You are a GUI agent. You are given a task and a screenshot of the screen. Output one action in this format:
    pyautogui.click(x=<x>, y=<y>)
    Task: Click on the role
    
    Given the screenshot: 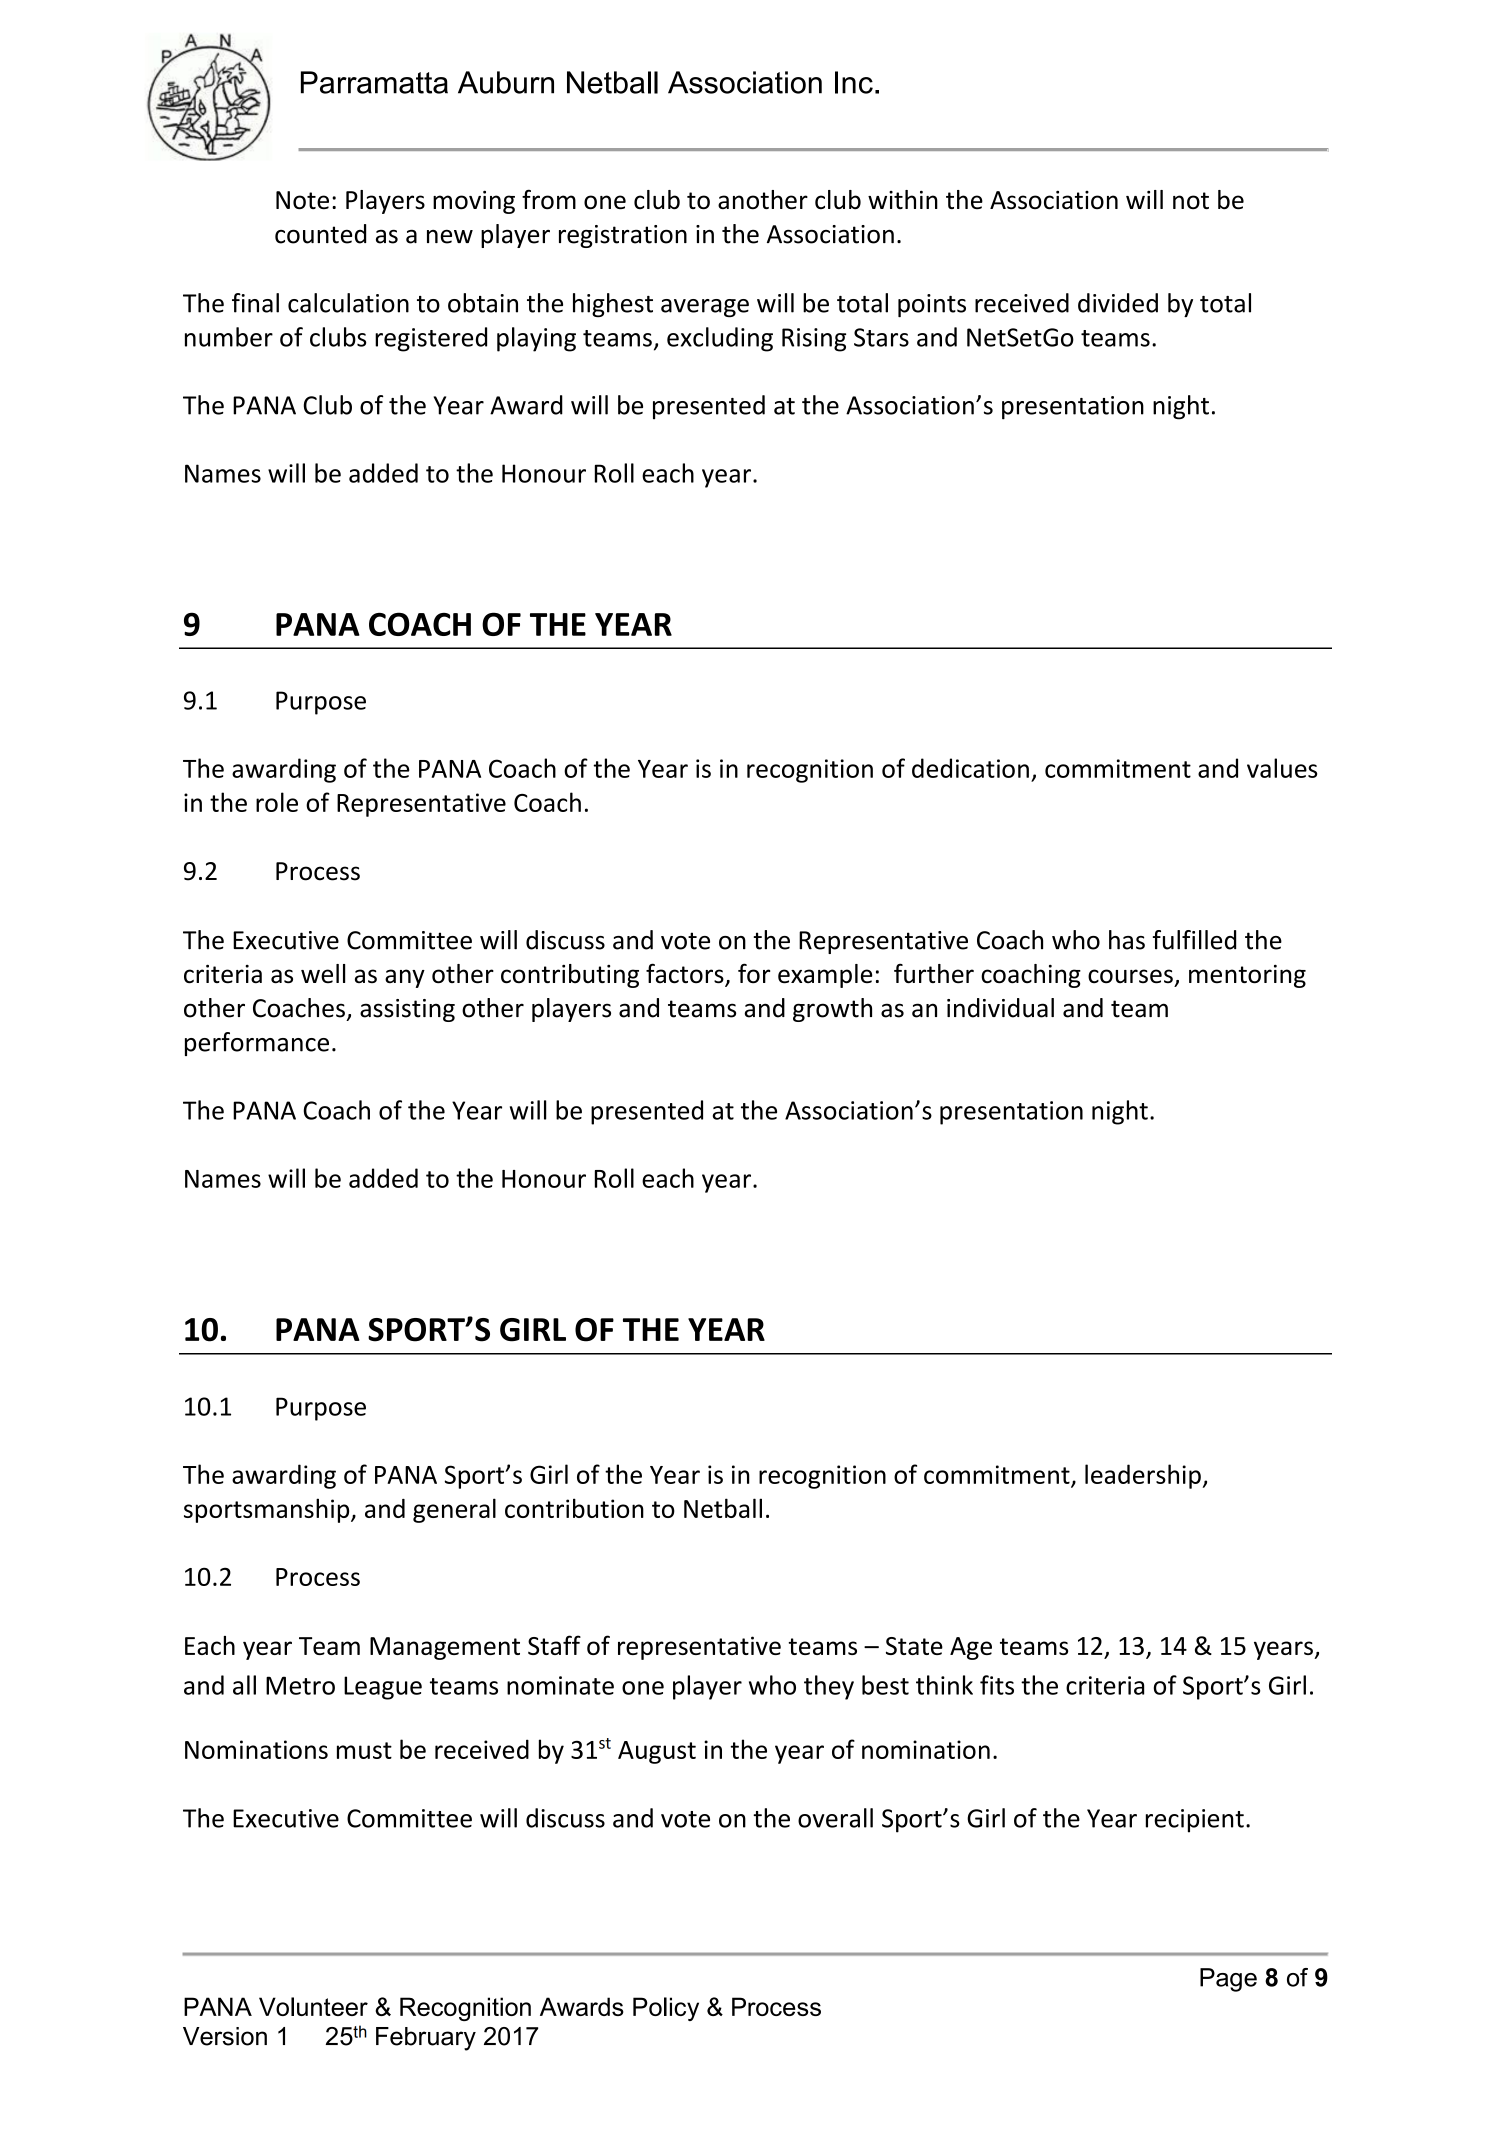 What is the action you would take?
    pyautogui.click(x=277, y=802)
